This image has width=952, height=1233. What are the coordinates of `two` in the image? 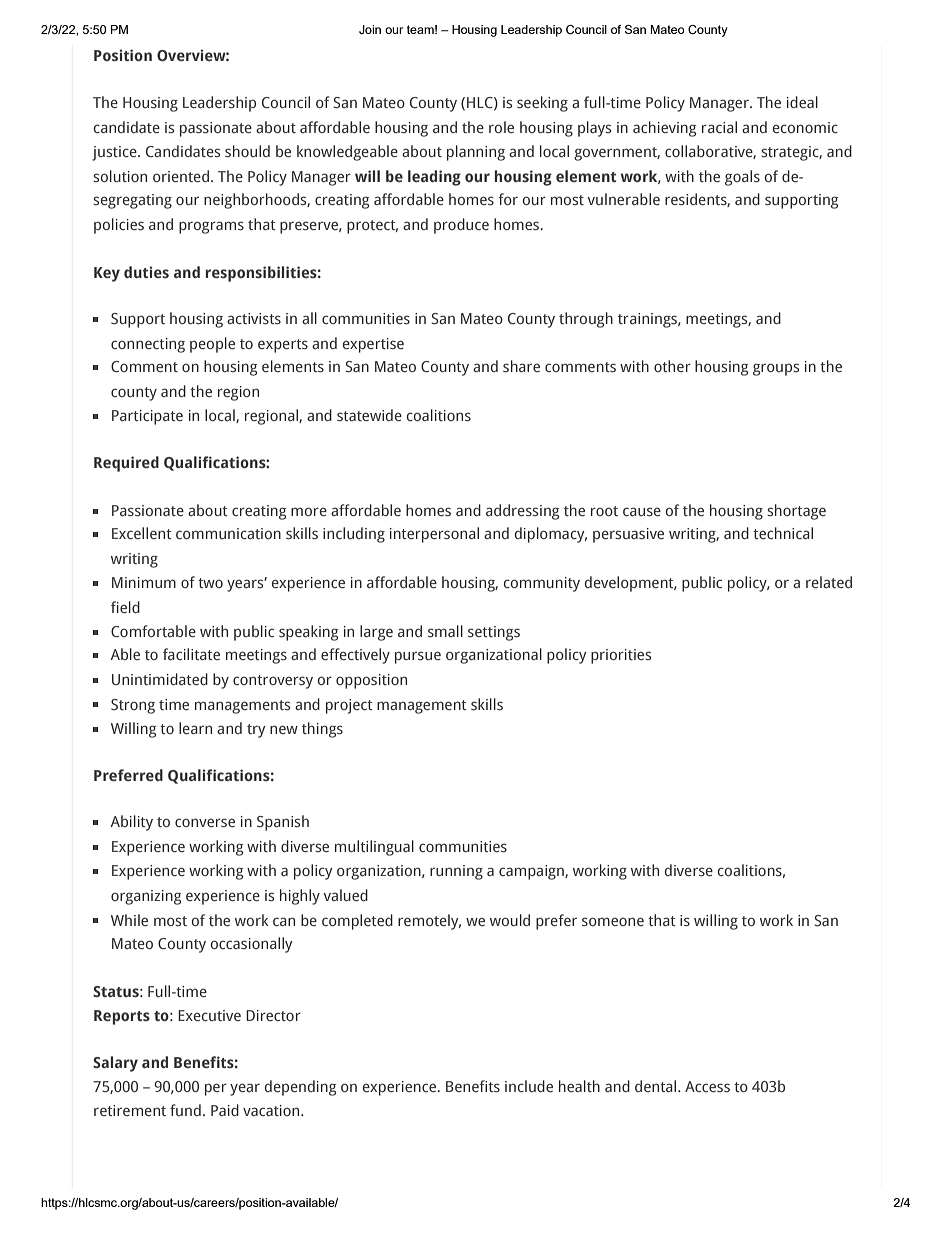 It's located at (210, 583).
